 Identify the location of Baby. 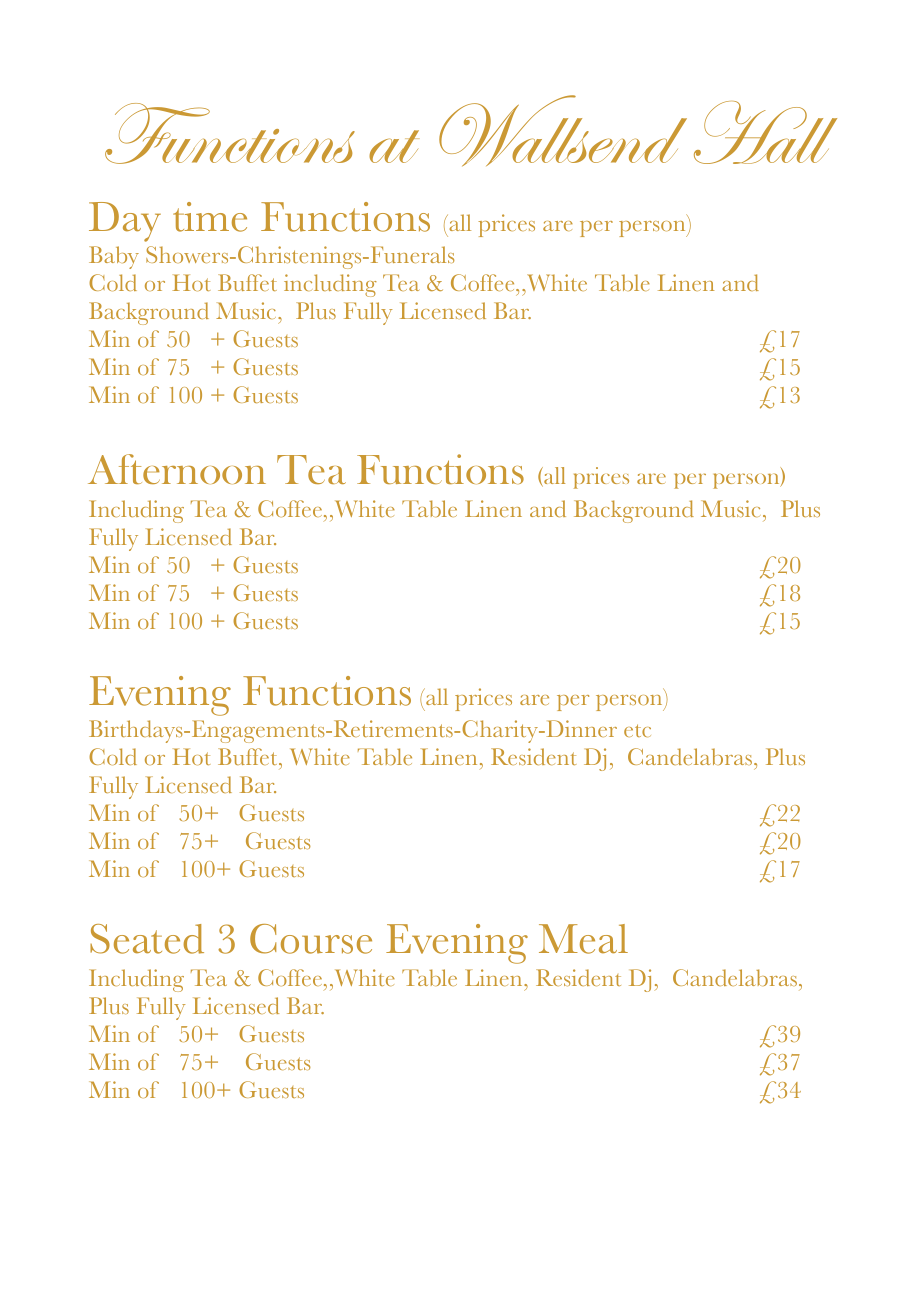
(114, 257).
